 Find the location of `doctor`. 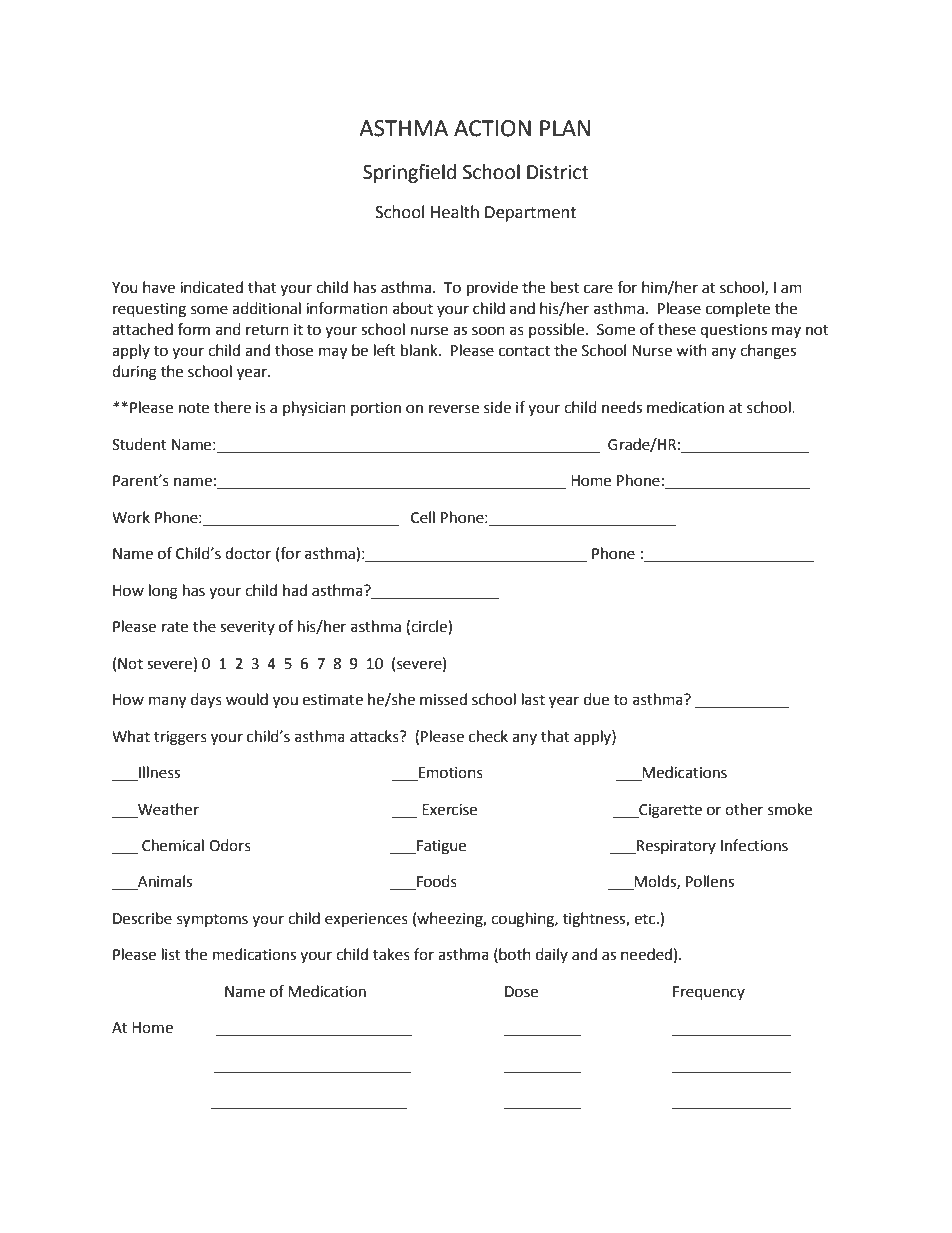

doctor is located at coordinates (248, 553).
